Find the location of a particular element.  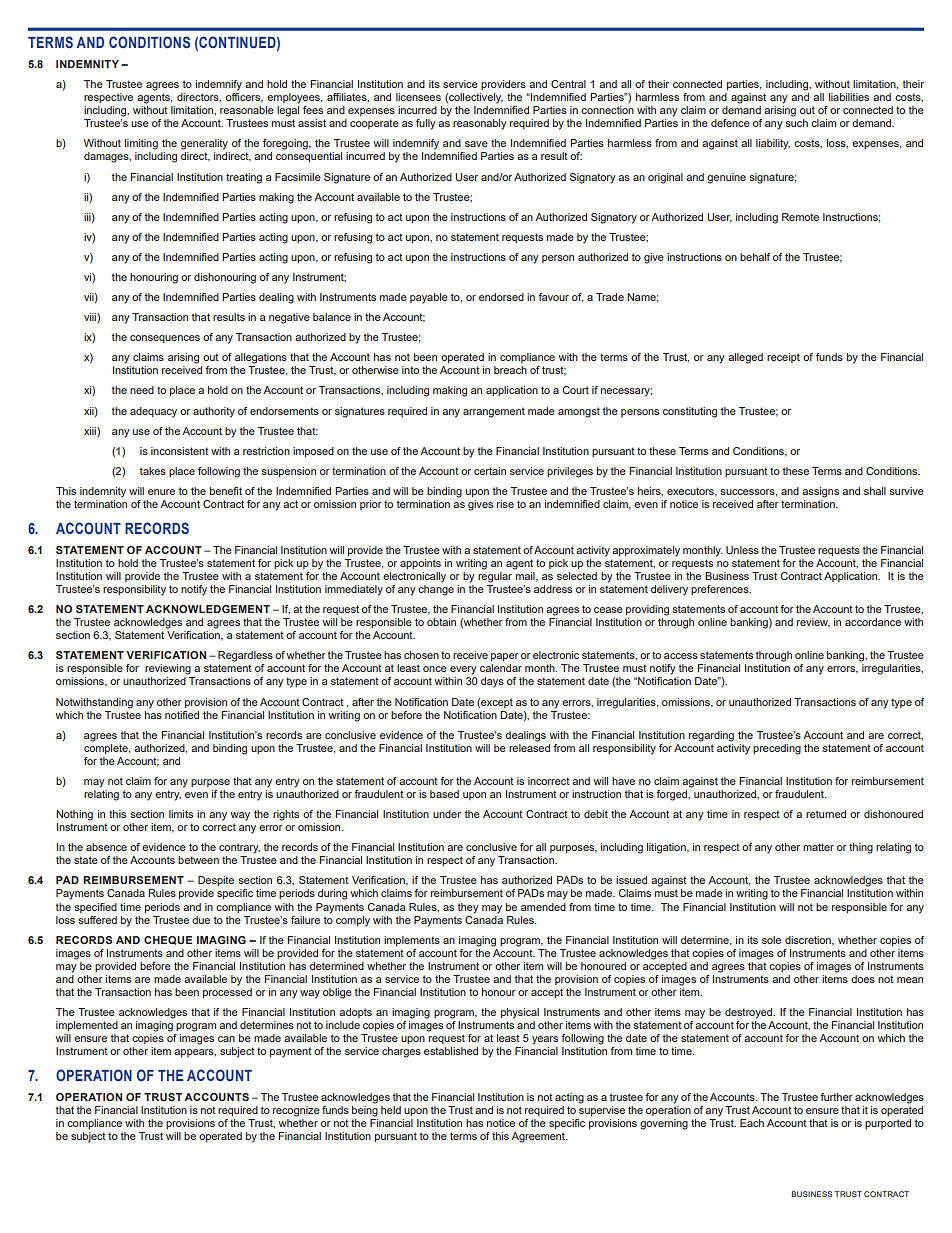

generality is located at coordinates (204, 144).
